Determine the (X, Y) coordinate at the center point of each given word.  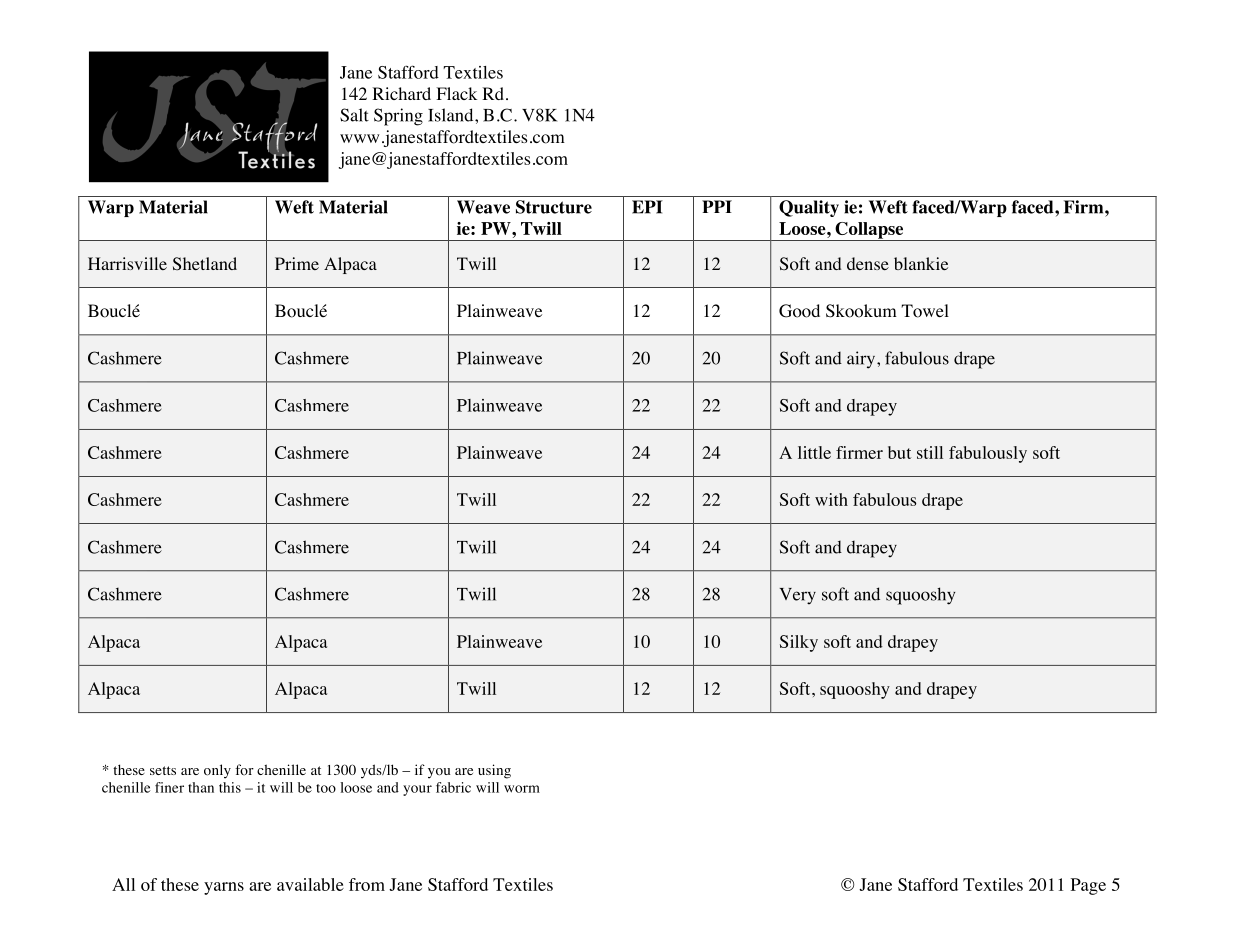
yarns (224, 888)
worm (522, 789)
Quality (809, 208)
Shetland (205, 263)
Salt (354, 115)
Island (452, 115)
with (831, 499)
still (930, 452)
